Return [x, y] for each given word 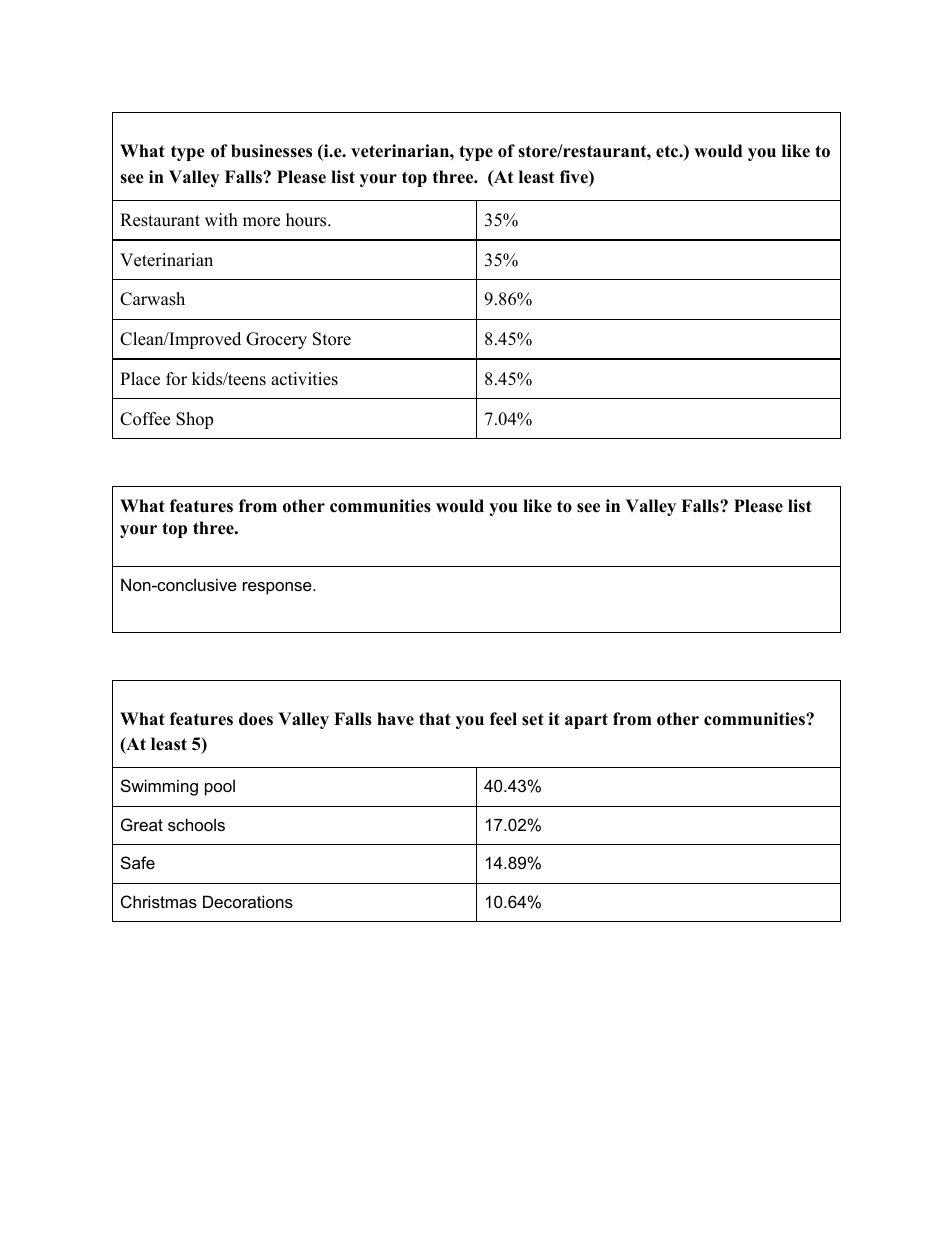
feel [503, 719]
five [575, 178]
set [533, 719]
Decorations [248, 901]
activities [304, 379]
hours [307, 220]
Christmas [159, 901]
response [278, 588]
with [221, 219]
